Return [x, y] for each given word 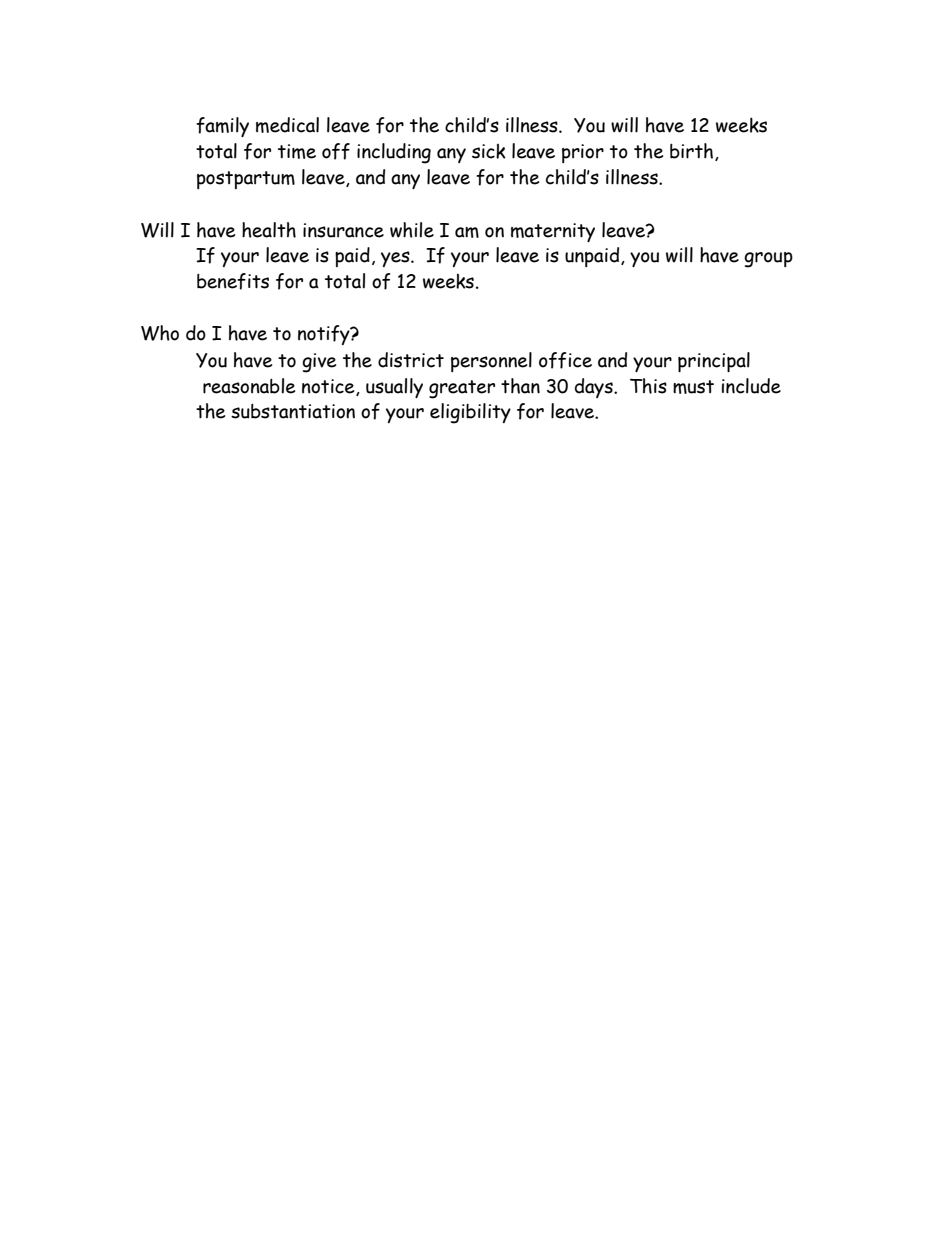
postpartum [246, 180]
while [412, 230]
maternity [553, 232]
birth [691, 151]
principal [714, 362]
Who [160, 333]
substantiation [293, 411]
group [768, 260]
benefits [233, 281]
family [222, 127]
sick [489, 151]
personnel [491, 362]
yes [396, 259]
